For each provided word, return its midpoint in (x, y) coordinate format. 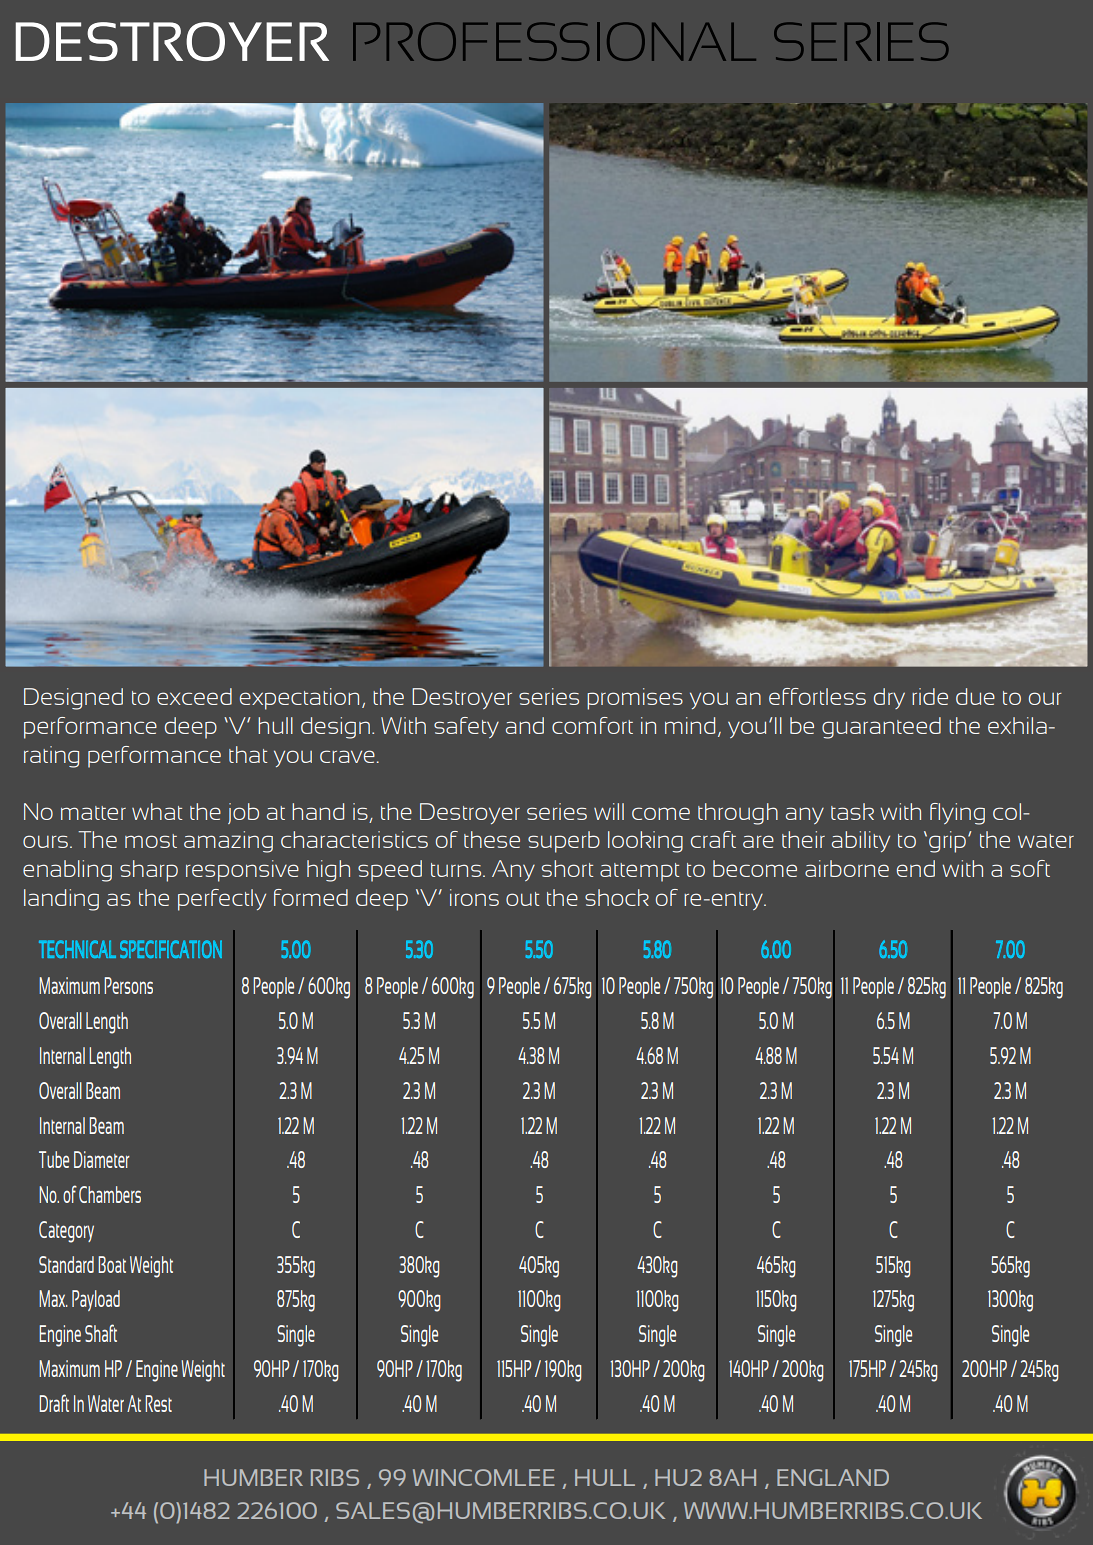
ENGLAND (833, 1477)
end (916, 868)
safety (466, 727)
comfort (592, 725)
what (157, 811)
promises (635, 699)
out (522, 899)
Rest (158, 1403)
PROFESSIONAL (554, 41)
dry (889, 698)
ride (930, 696)
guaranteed (881, 728)
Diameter (102, 1159)
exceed (194, 696)
